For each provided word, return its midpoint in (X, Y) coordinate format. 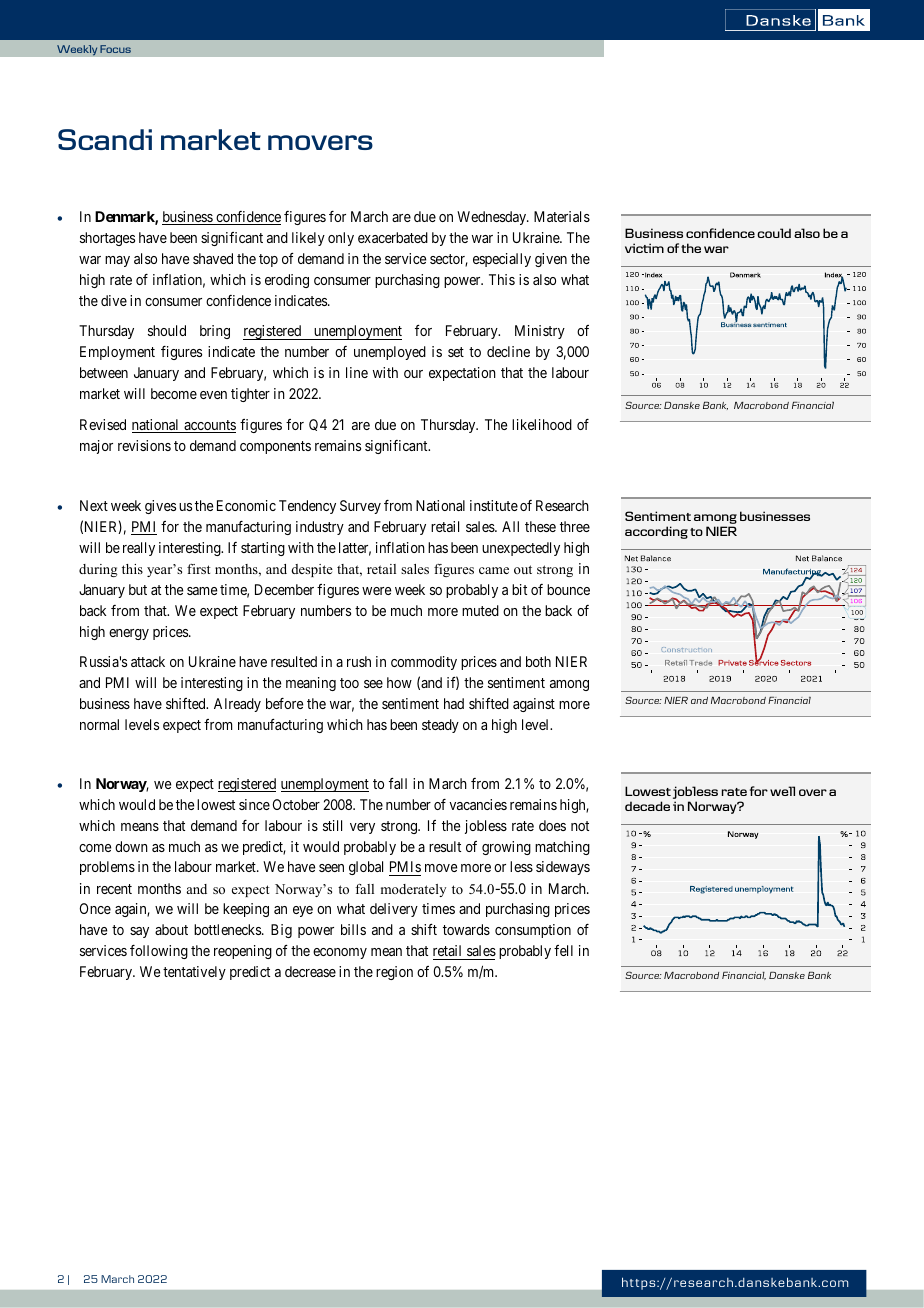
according (656, 532)
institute (494, 505)
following (159, 952)
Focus (115, 49)
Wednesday (492, 218)
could (774, 233)
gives (160, 507)
